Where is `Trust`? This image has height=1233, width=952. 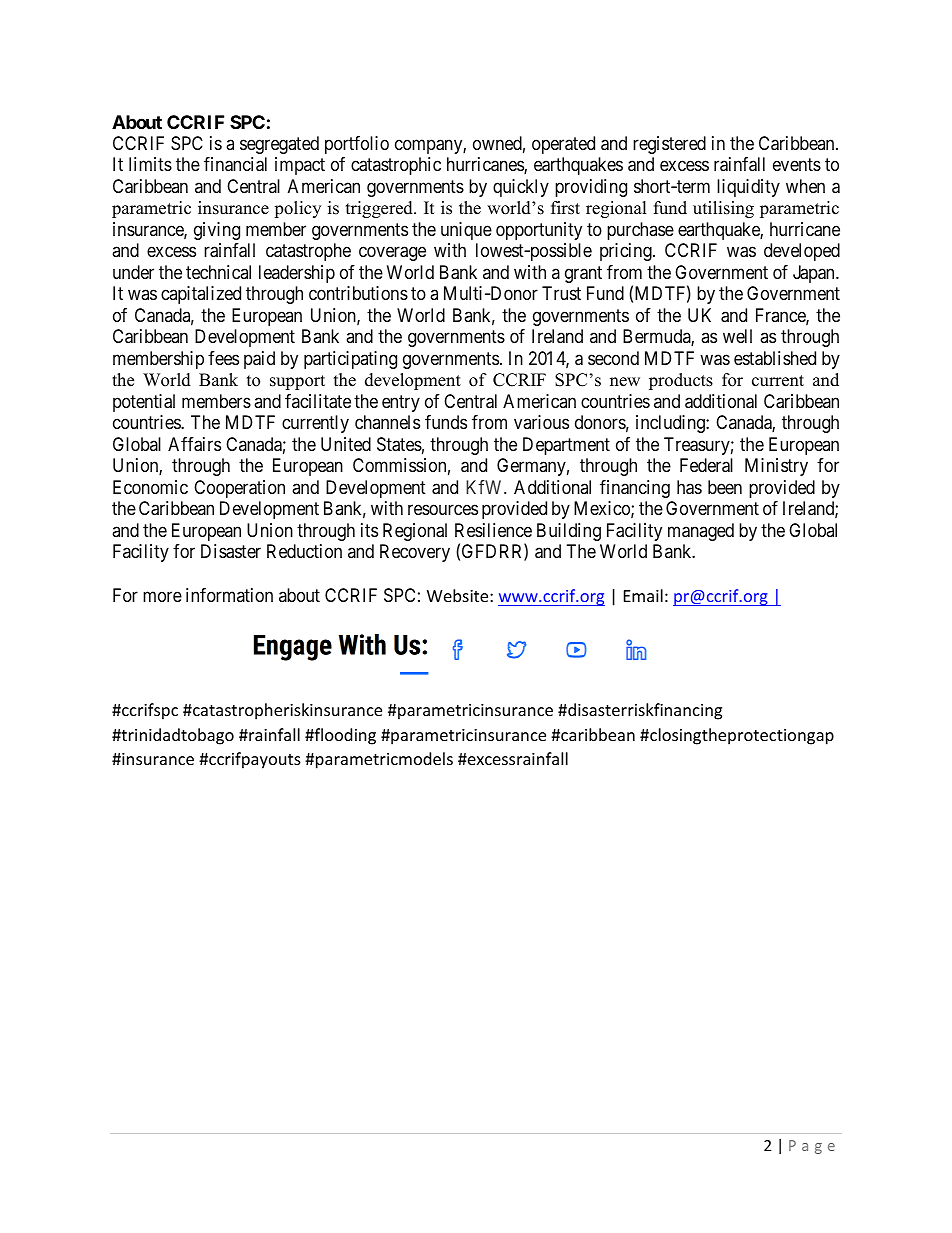
Trust is located at coordinates (561, 293).
